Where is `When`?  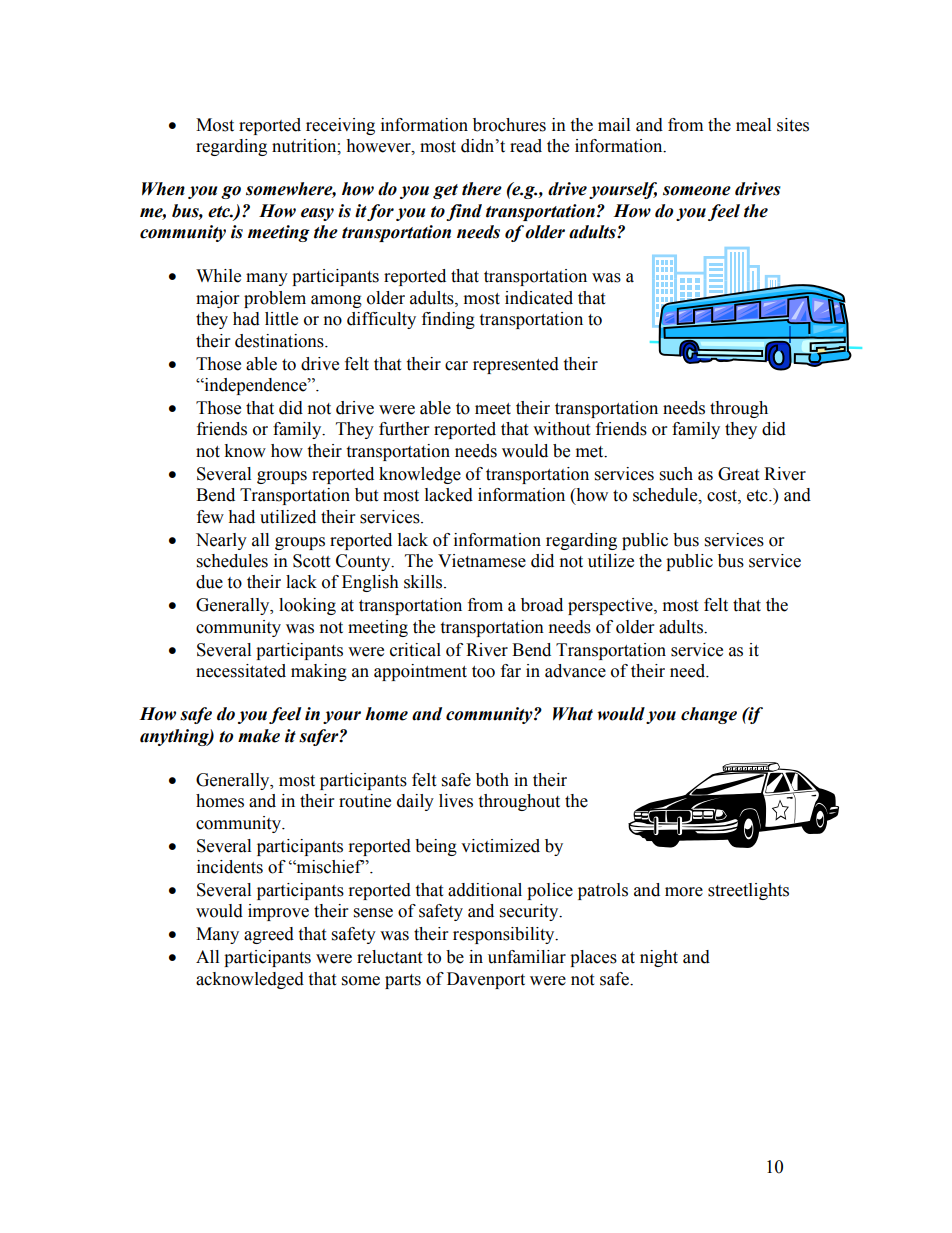
When is located at coordinates (163, 189).
